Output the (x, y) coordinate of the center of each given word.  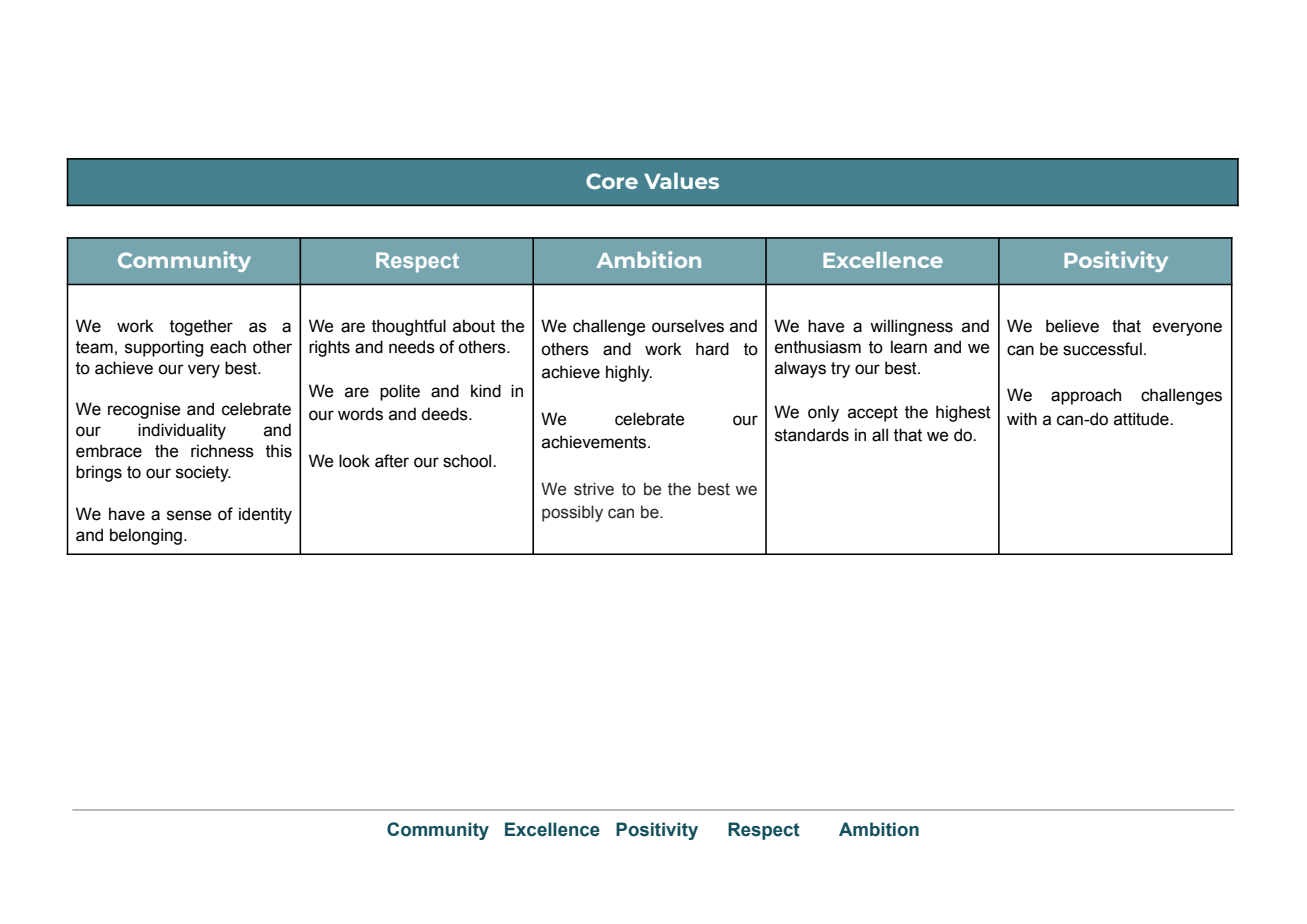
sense (189, 515)
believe (1072, 326)
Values (681, 181)
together (201, 327)
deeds (445, 414)
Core (612, 181)
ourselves (688, 326)
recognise (144, 410)
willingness (911, 327)
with (1022, 419)
